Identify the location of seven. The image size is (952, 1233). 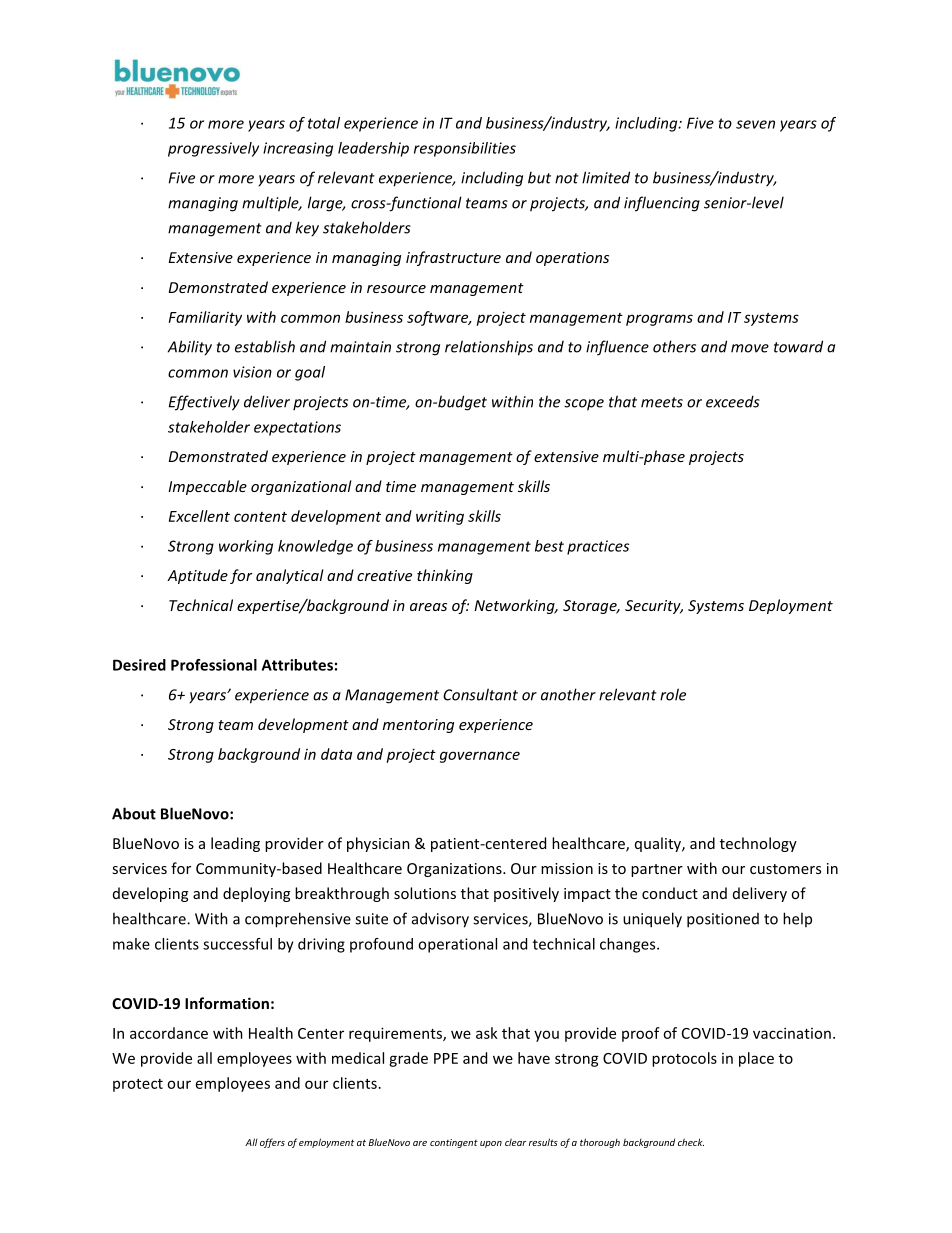
(755, 124).
